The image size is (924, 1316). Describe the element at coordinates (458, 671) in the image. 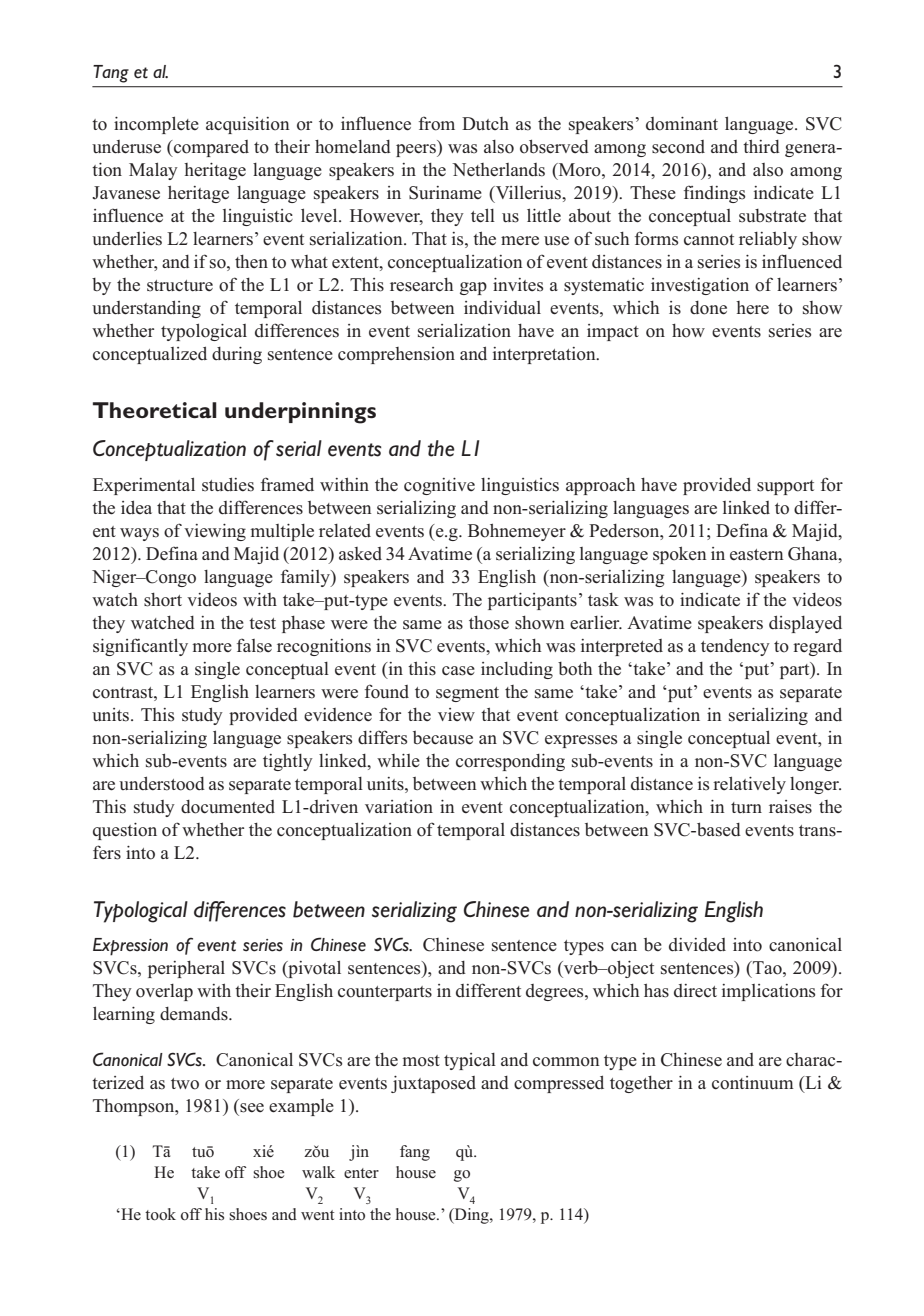

I see `case` at that location.
